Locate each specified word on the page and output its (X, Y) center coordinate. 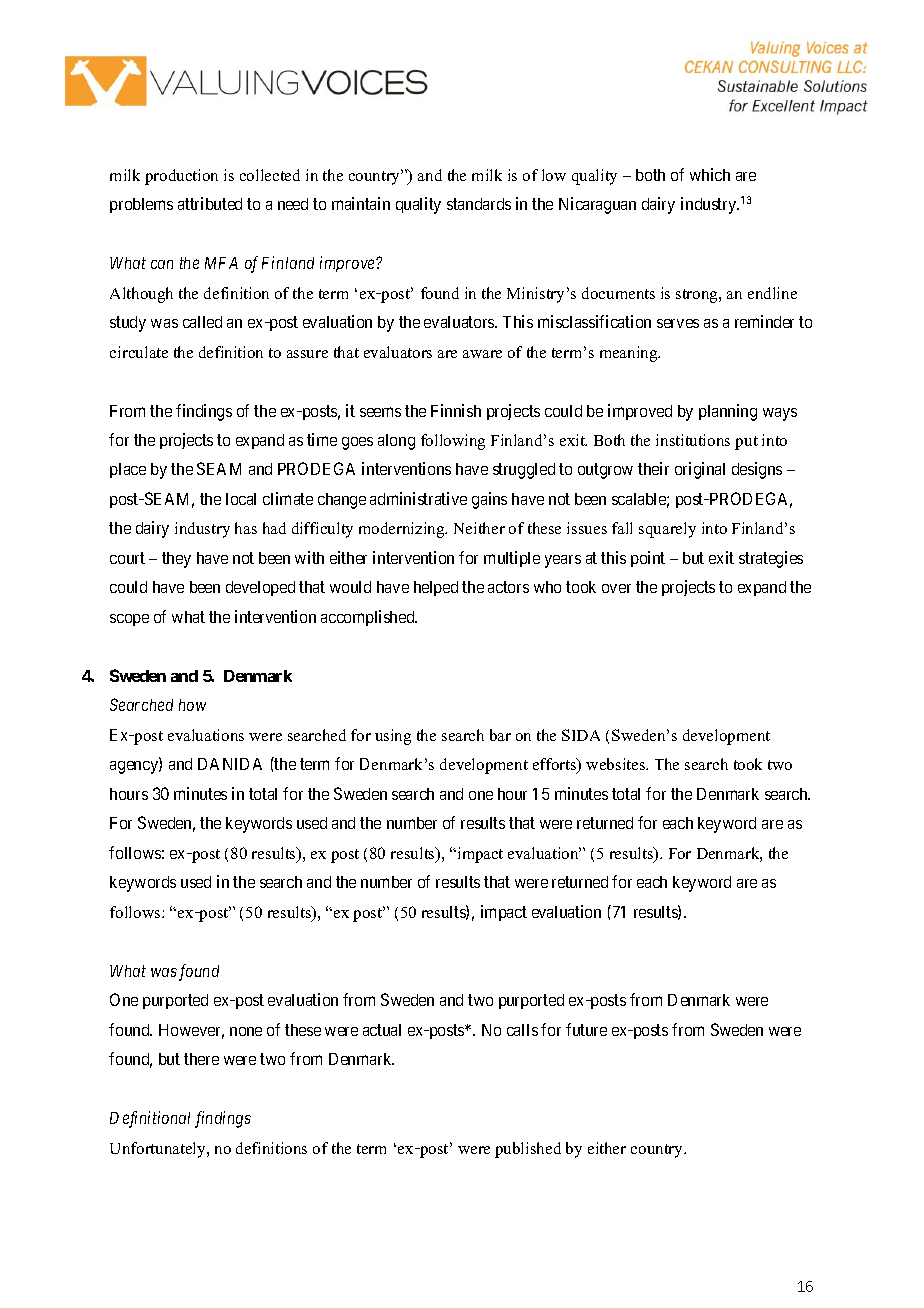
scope (129, 620)
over (616, 588)
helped (436, 588)
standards (479, 204)
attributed (210, 203)
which (710, 174)
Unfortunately (159, 1150)
